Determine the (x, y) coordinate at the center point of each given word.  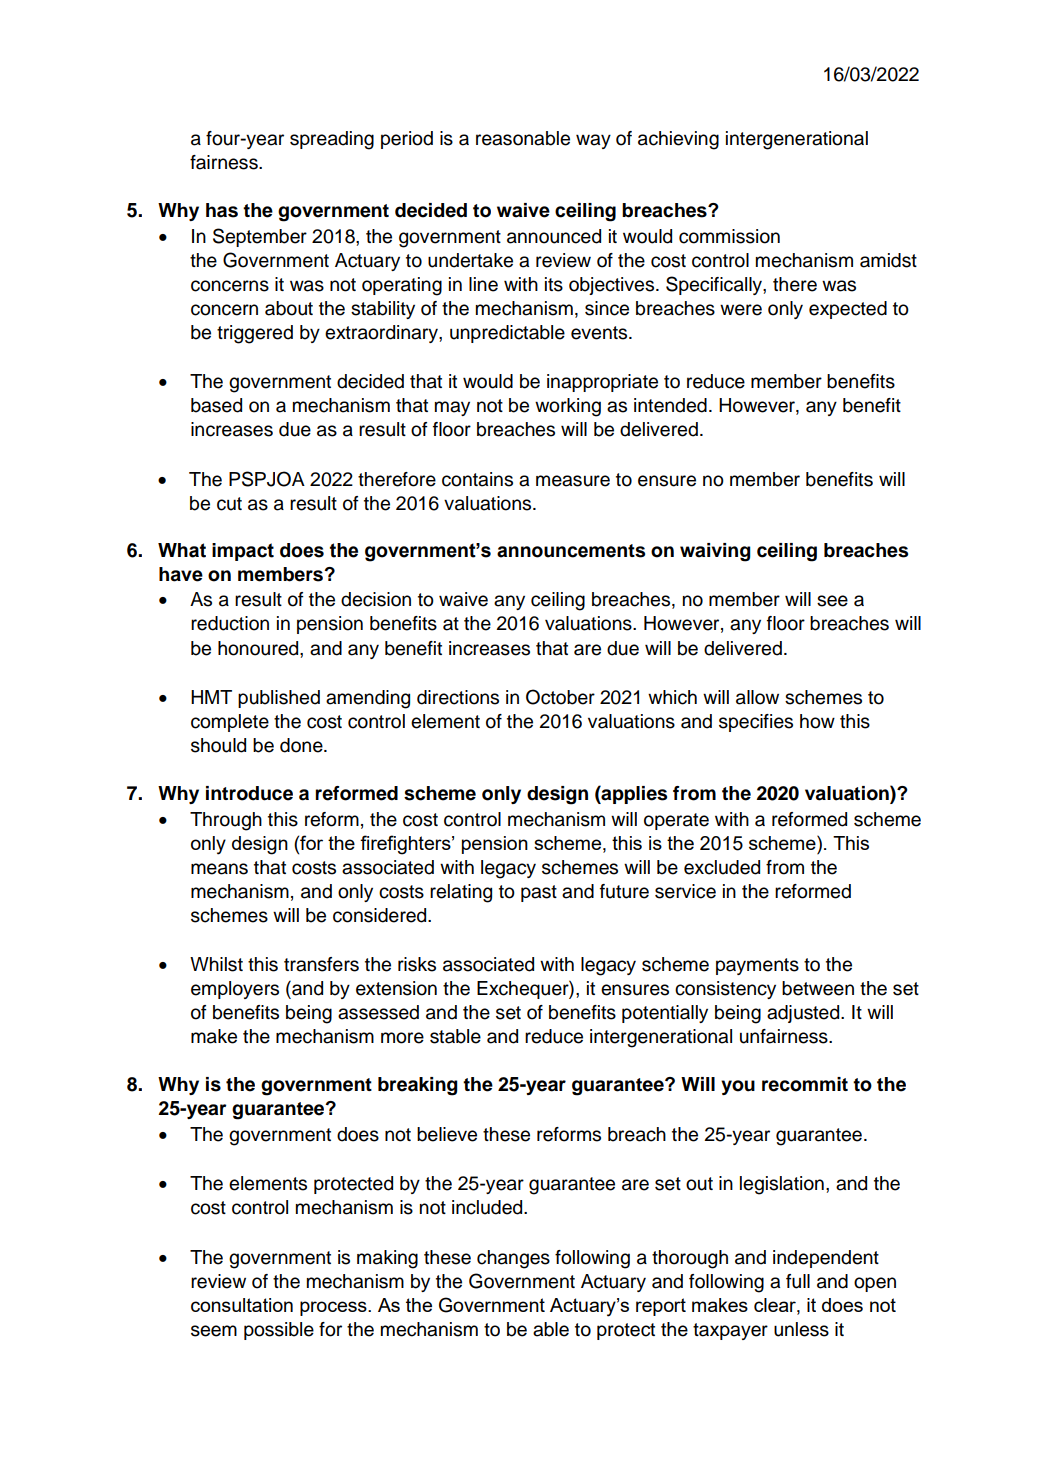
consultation (242, 1305)
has (222, 210)
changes (513, 1259)
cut (229, 504)
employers (235, 990)
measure (573, 481)
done (302, 745)
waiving (715, 552)
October (560, 697)
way (593, 141)
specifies (756, 723)
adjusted (804, 1014)
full (798, 1281)
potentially (665, 1014)
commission (729, 236)
